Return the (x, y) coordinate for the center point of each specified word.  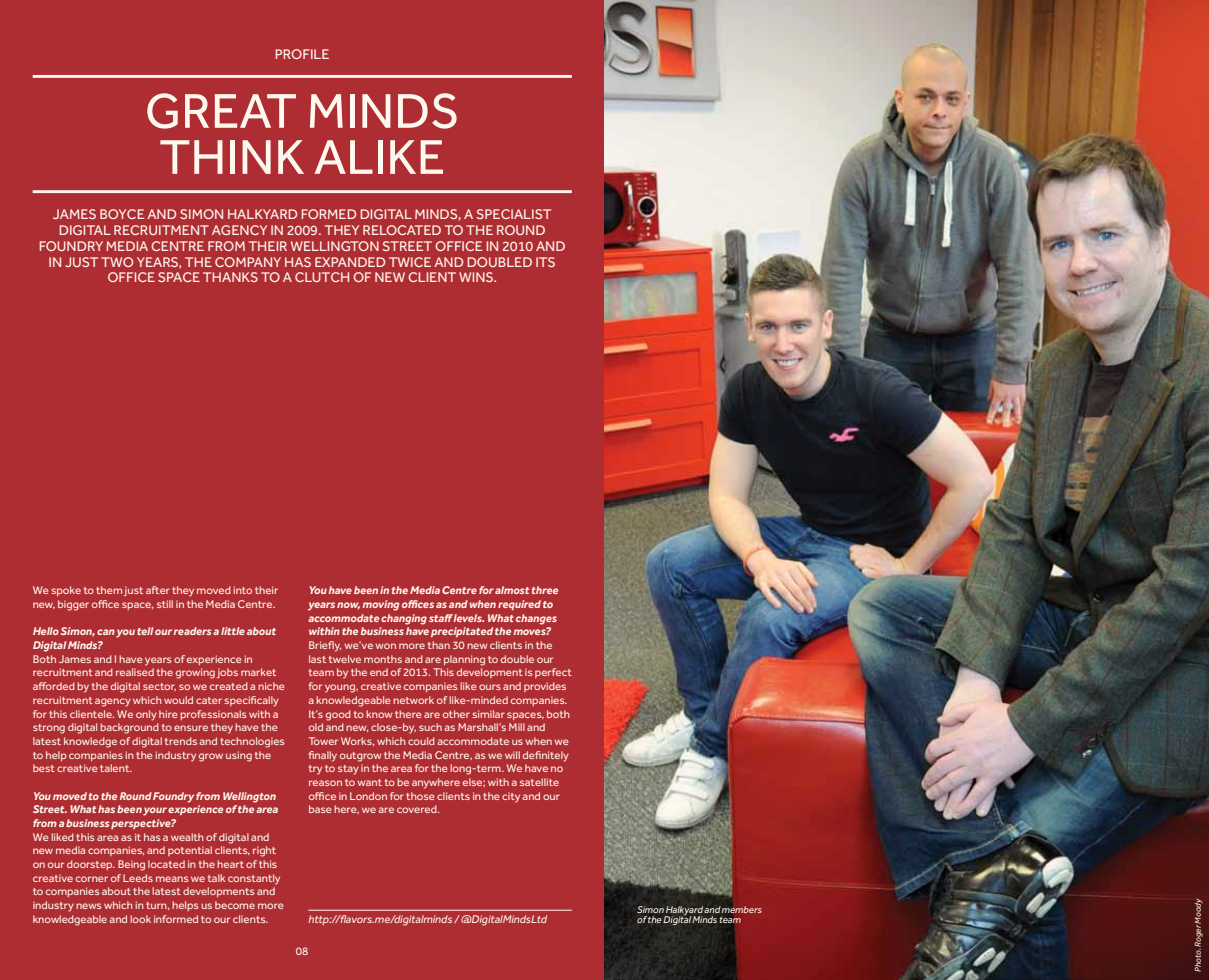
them (109, 590)
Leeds (138, 878)
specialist (514, 214)
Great (221, 111)
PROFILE (302, 54)
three (544, 590)
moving (380, 605)
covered (418, 809)
